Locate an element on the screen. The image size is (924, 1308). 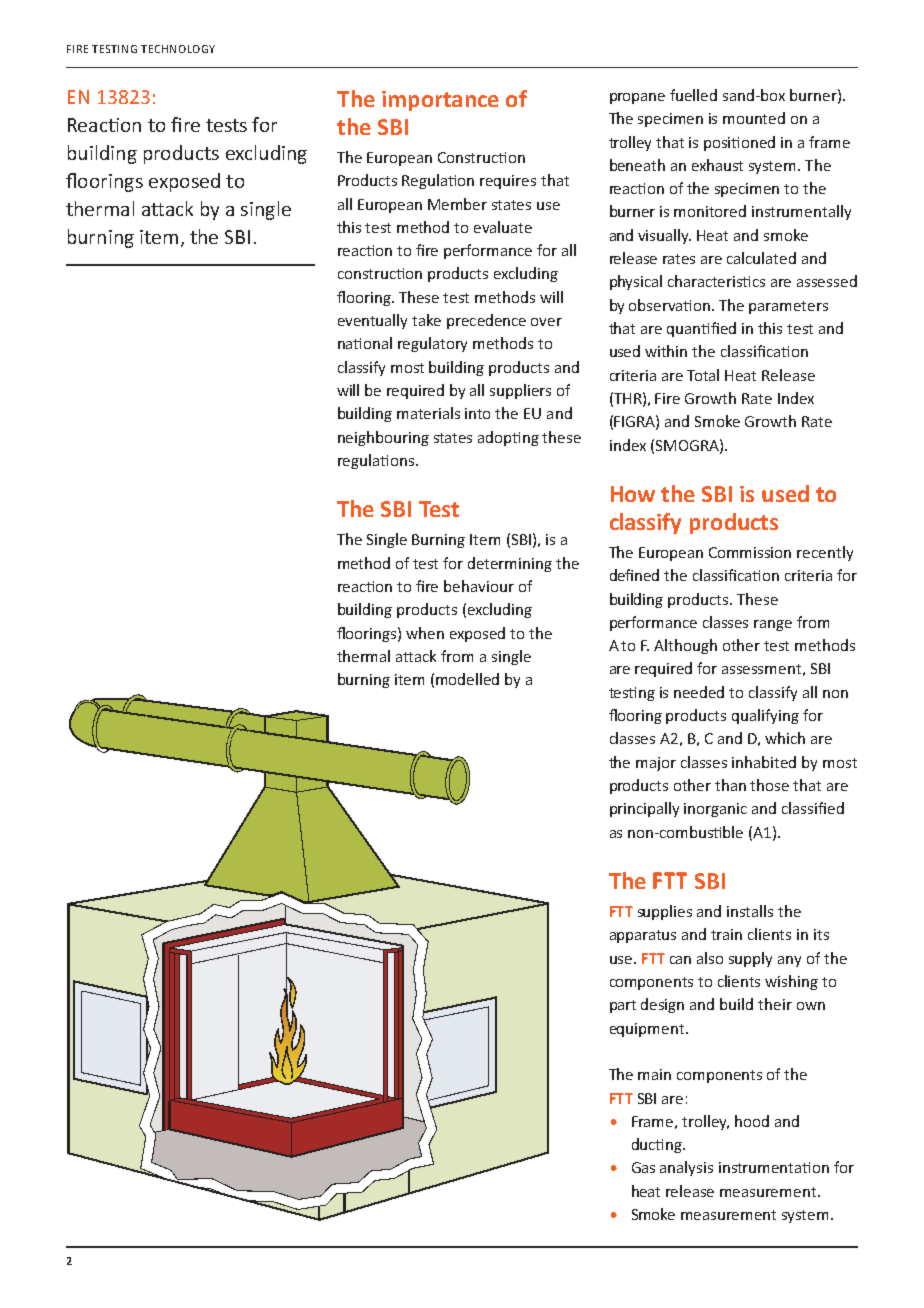
importance is located at coordinates (440, 101).
